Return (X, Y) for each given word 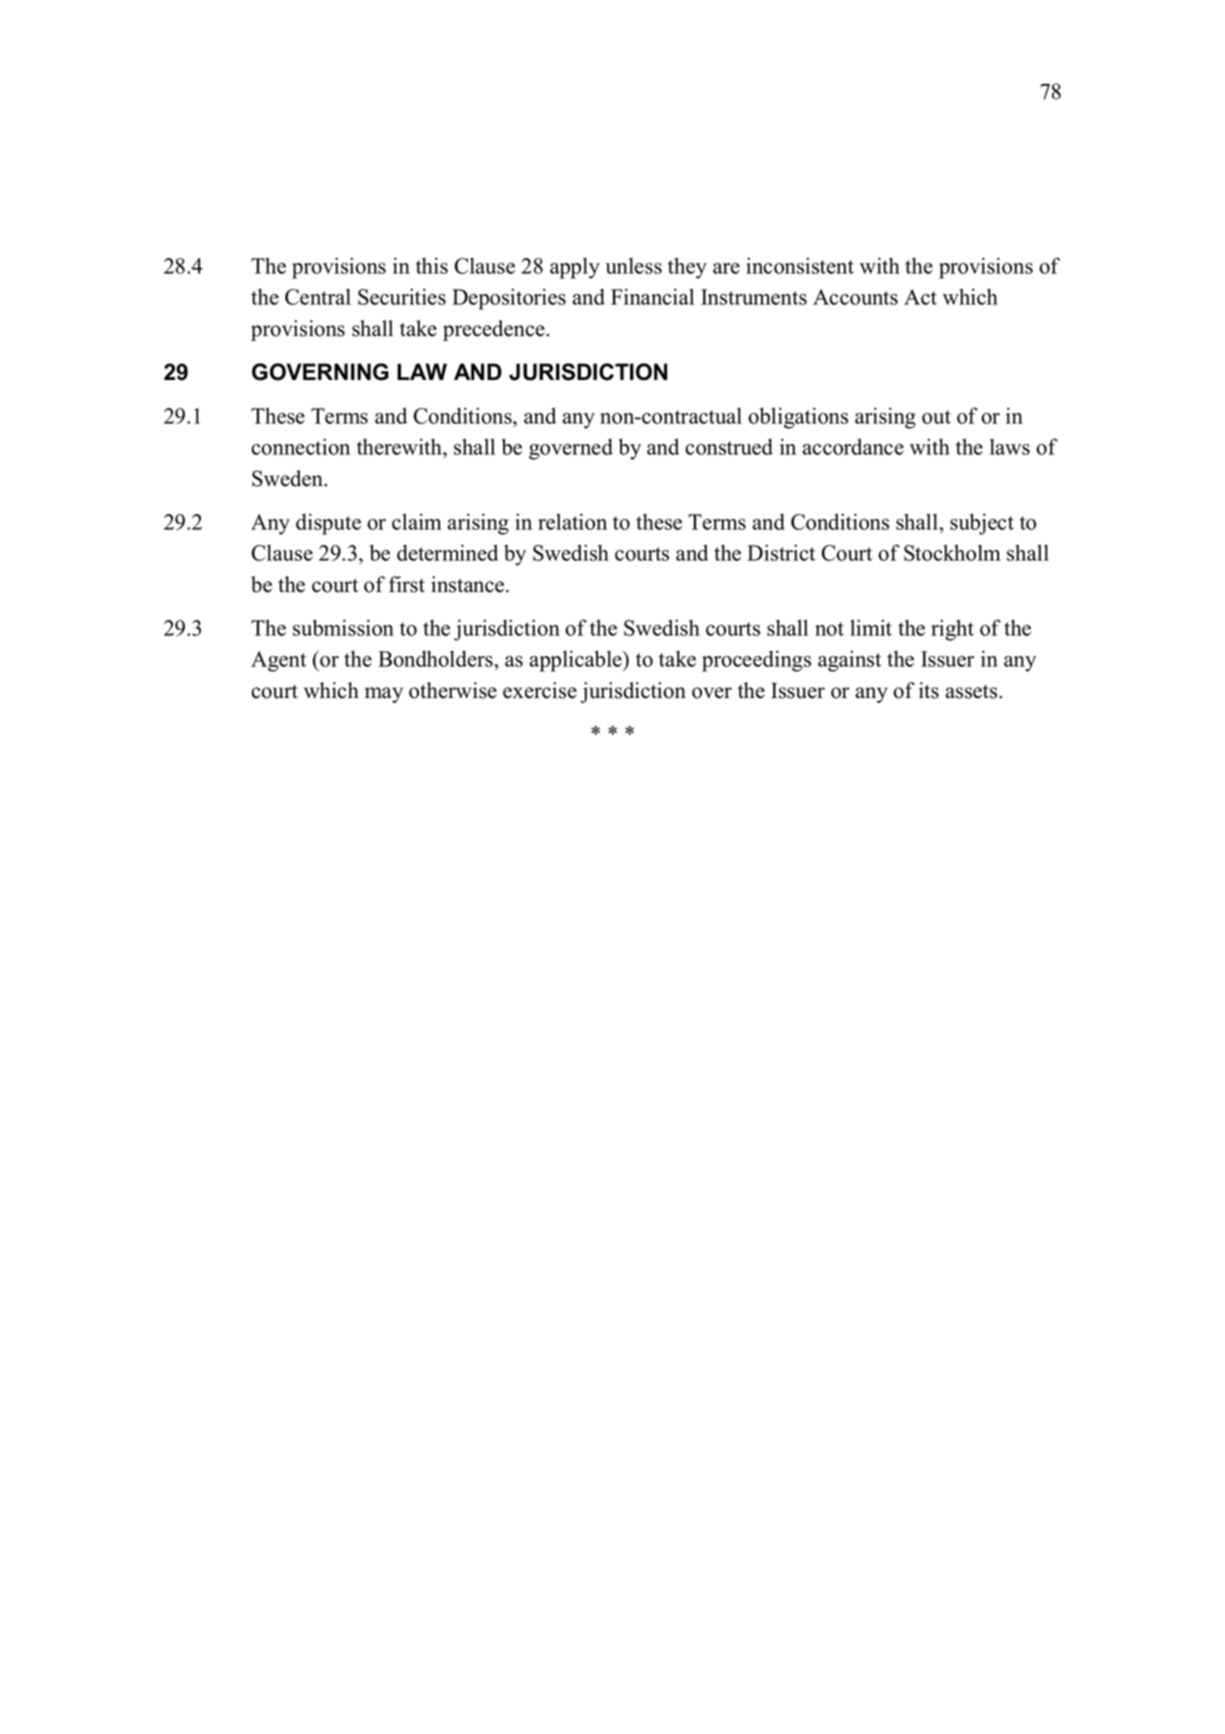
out (936, 417)
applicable (577, 661)
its (929, 690)
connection (300, 446)
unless (634, 265)
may (384, 695)
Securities (402, 296)
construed (729, 446)
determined (447, 552)
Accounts (855, 297)
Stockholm (952, 552)
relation (572, 521)
